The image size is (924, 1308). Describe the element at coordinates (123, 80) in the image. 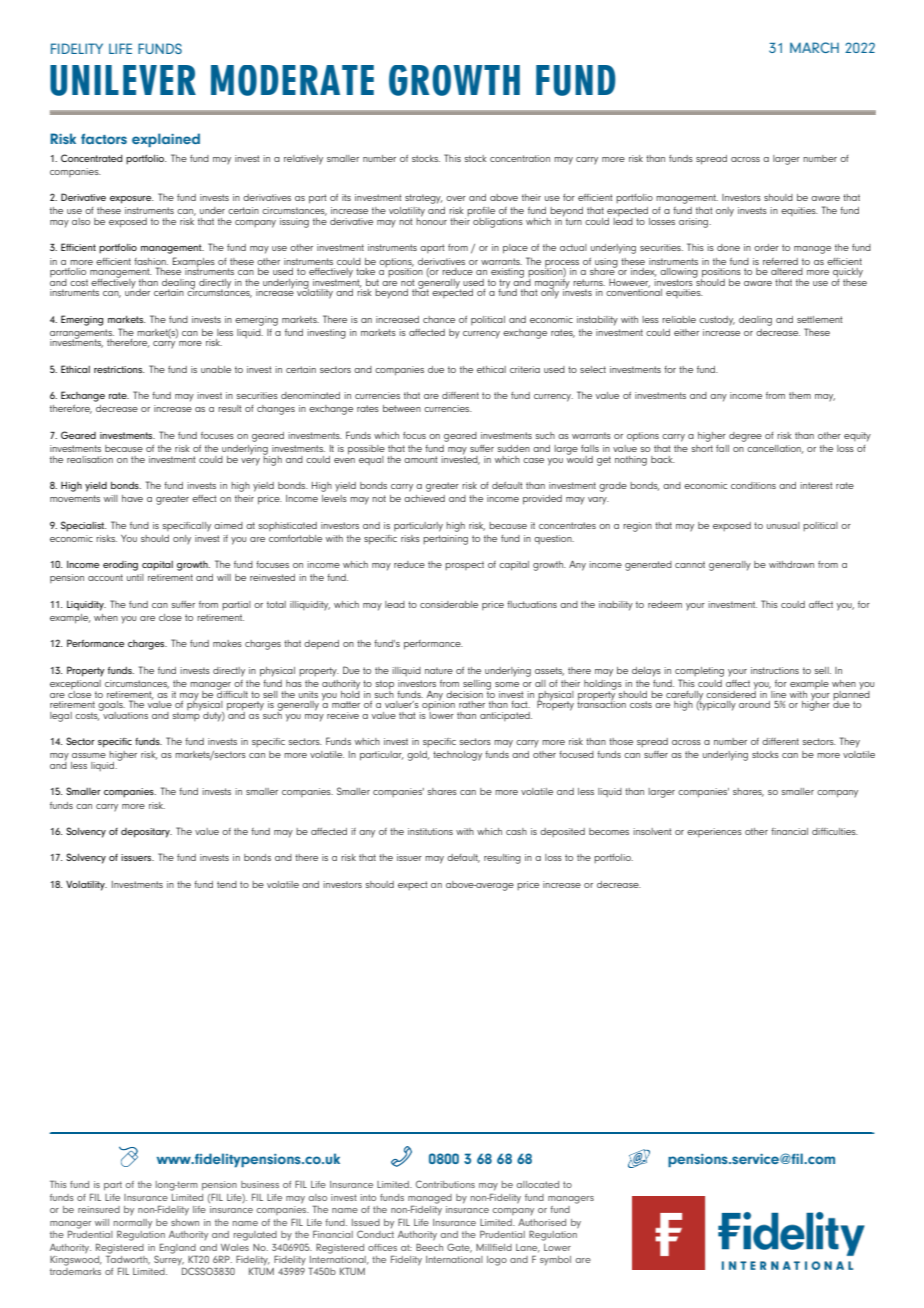

I see `UNILEVER` at that location.
